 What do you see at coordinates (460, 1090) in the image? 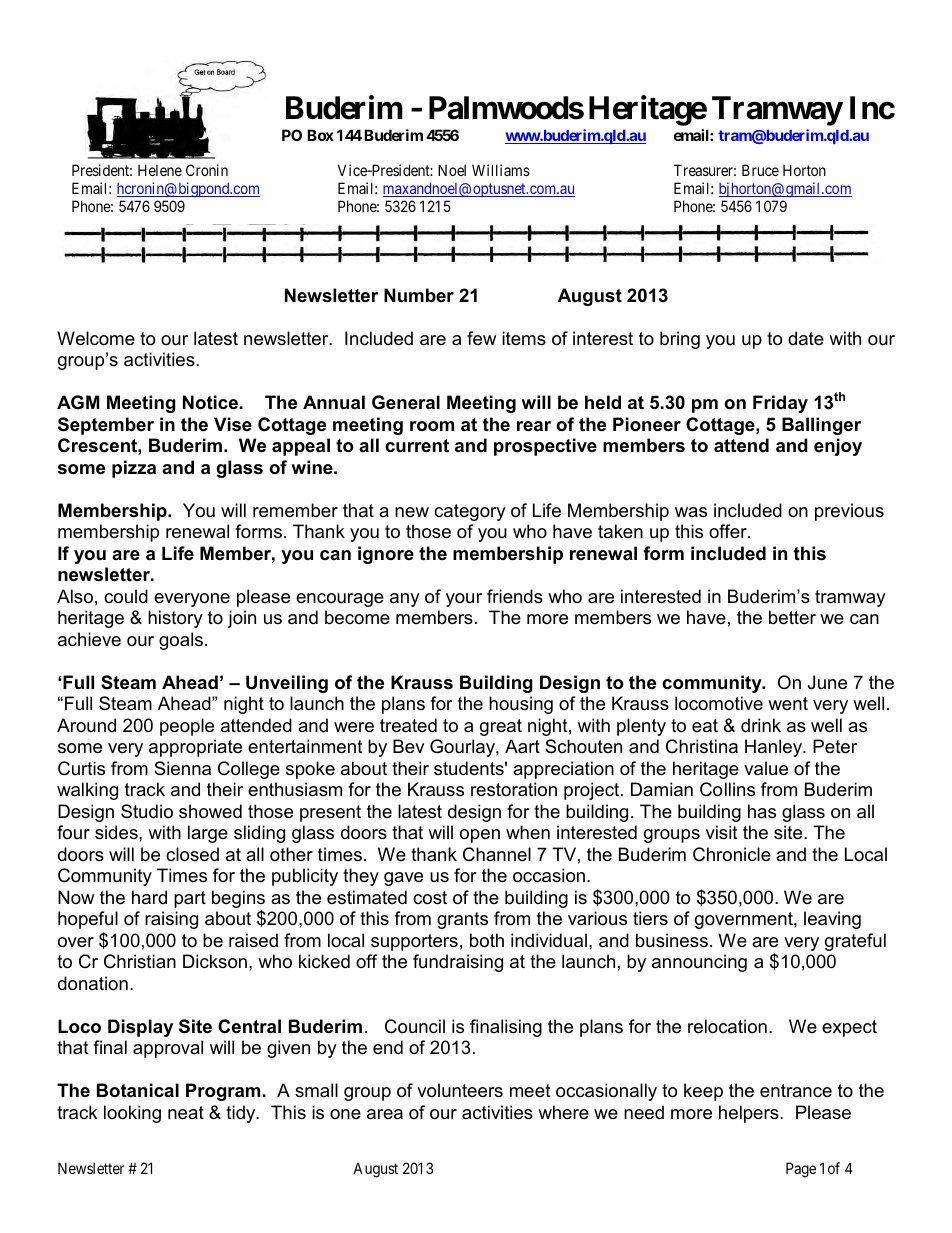
I see `volunteers` at bounding box center [460, 1090].
